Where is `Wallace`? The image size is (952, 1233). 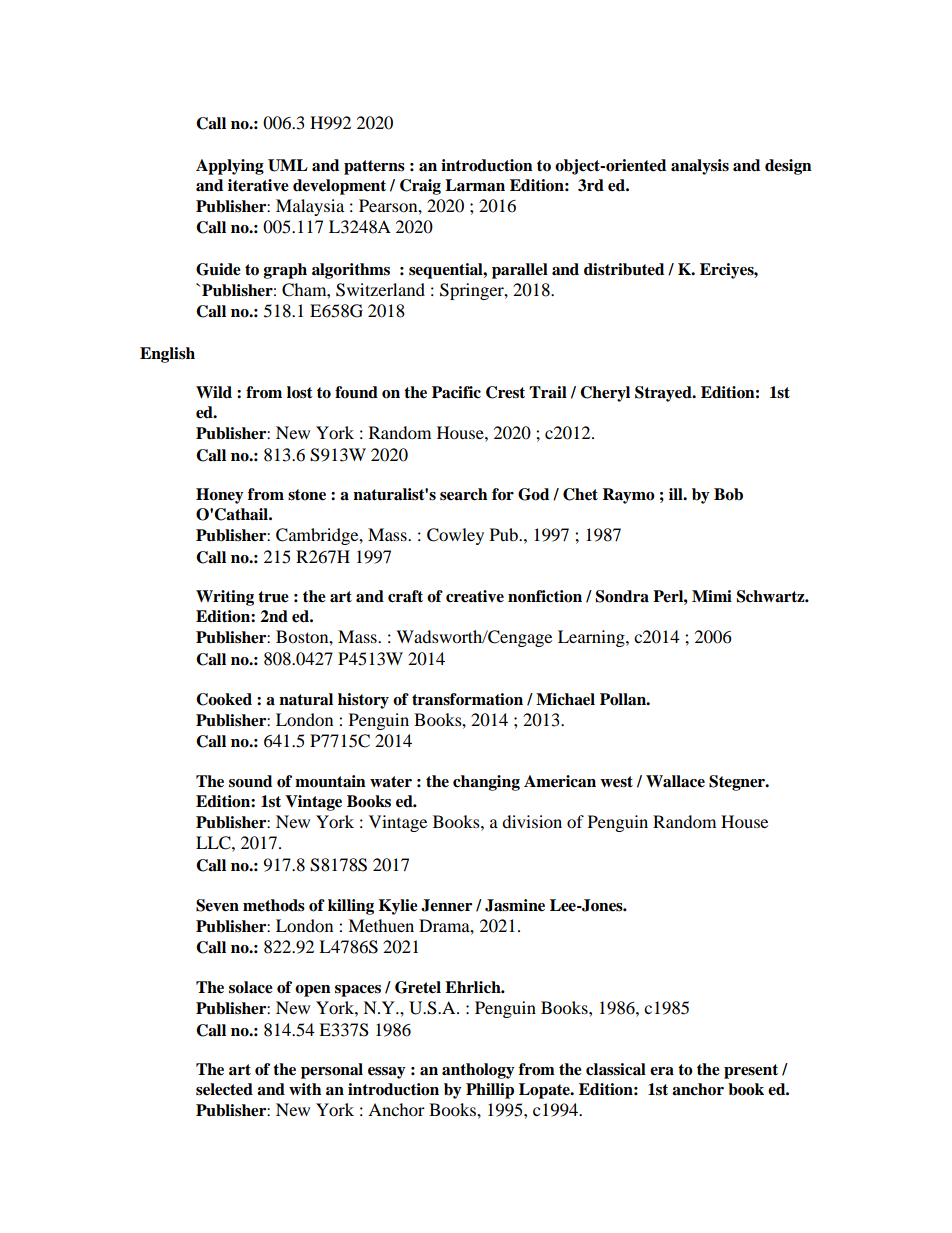
Wallace is located at coordinates (675, 781).
